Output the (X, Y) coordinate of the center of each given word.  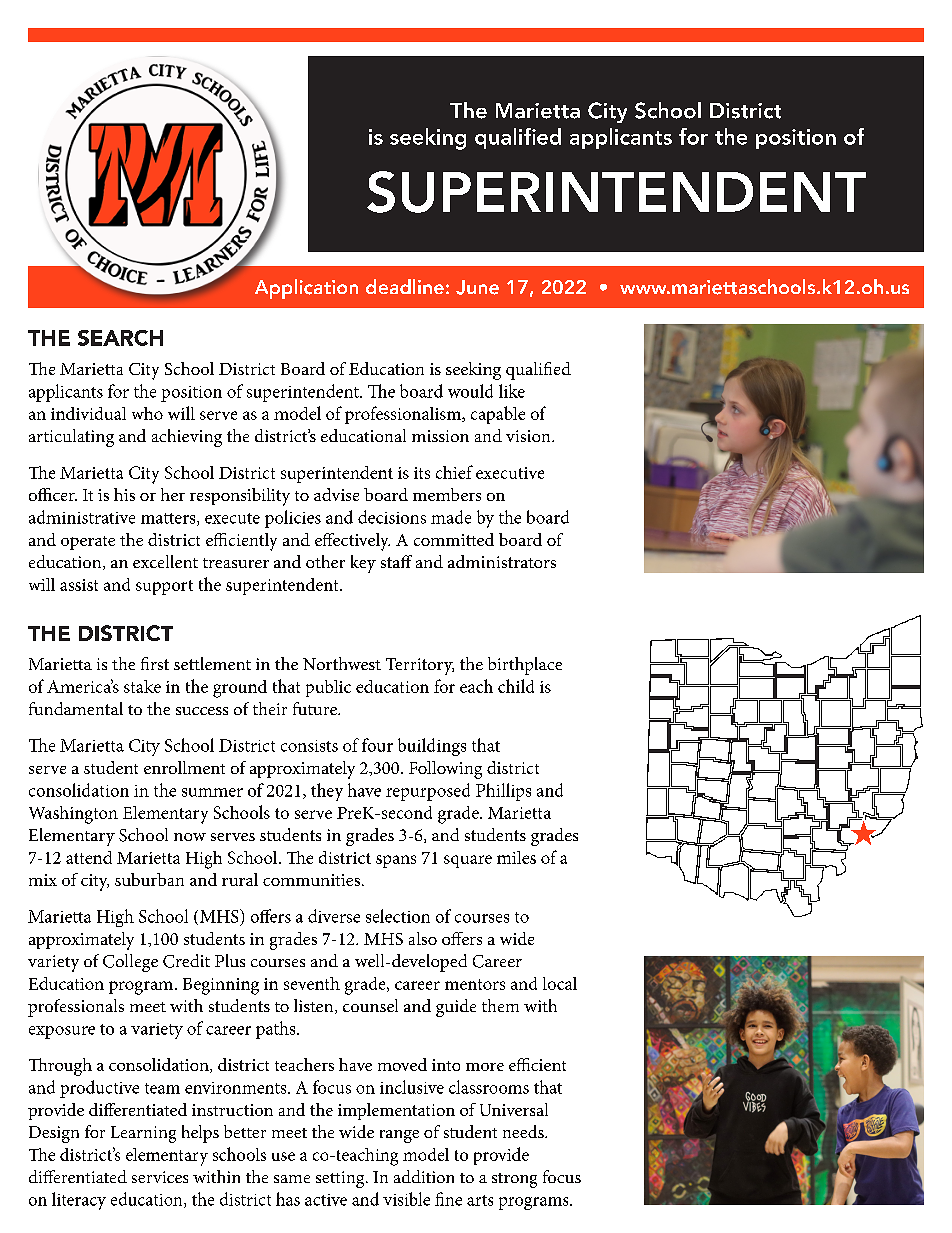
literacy (79, 1201)
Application (306, 289)
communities (313, 880)
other (325, 561)
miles (516, 857)
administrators (502, 561)
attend (89, 857)
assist (79, 585)
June (477, 287)
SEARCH (120, 338)
